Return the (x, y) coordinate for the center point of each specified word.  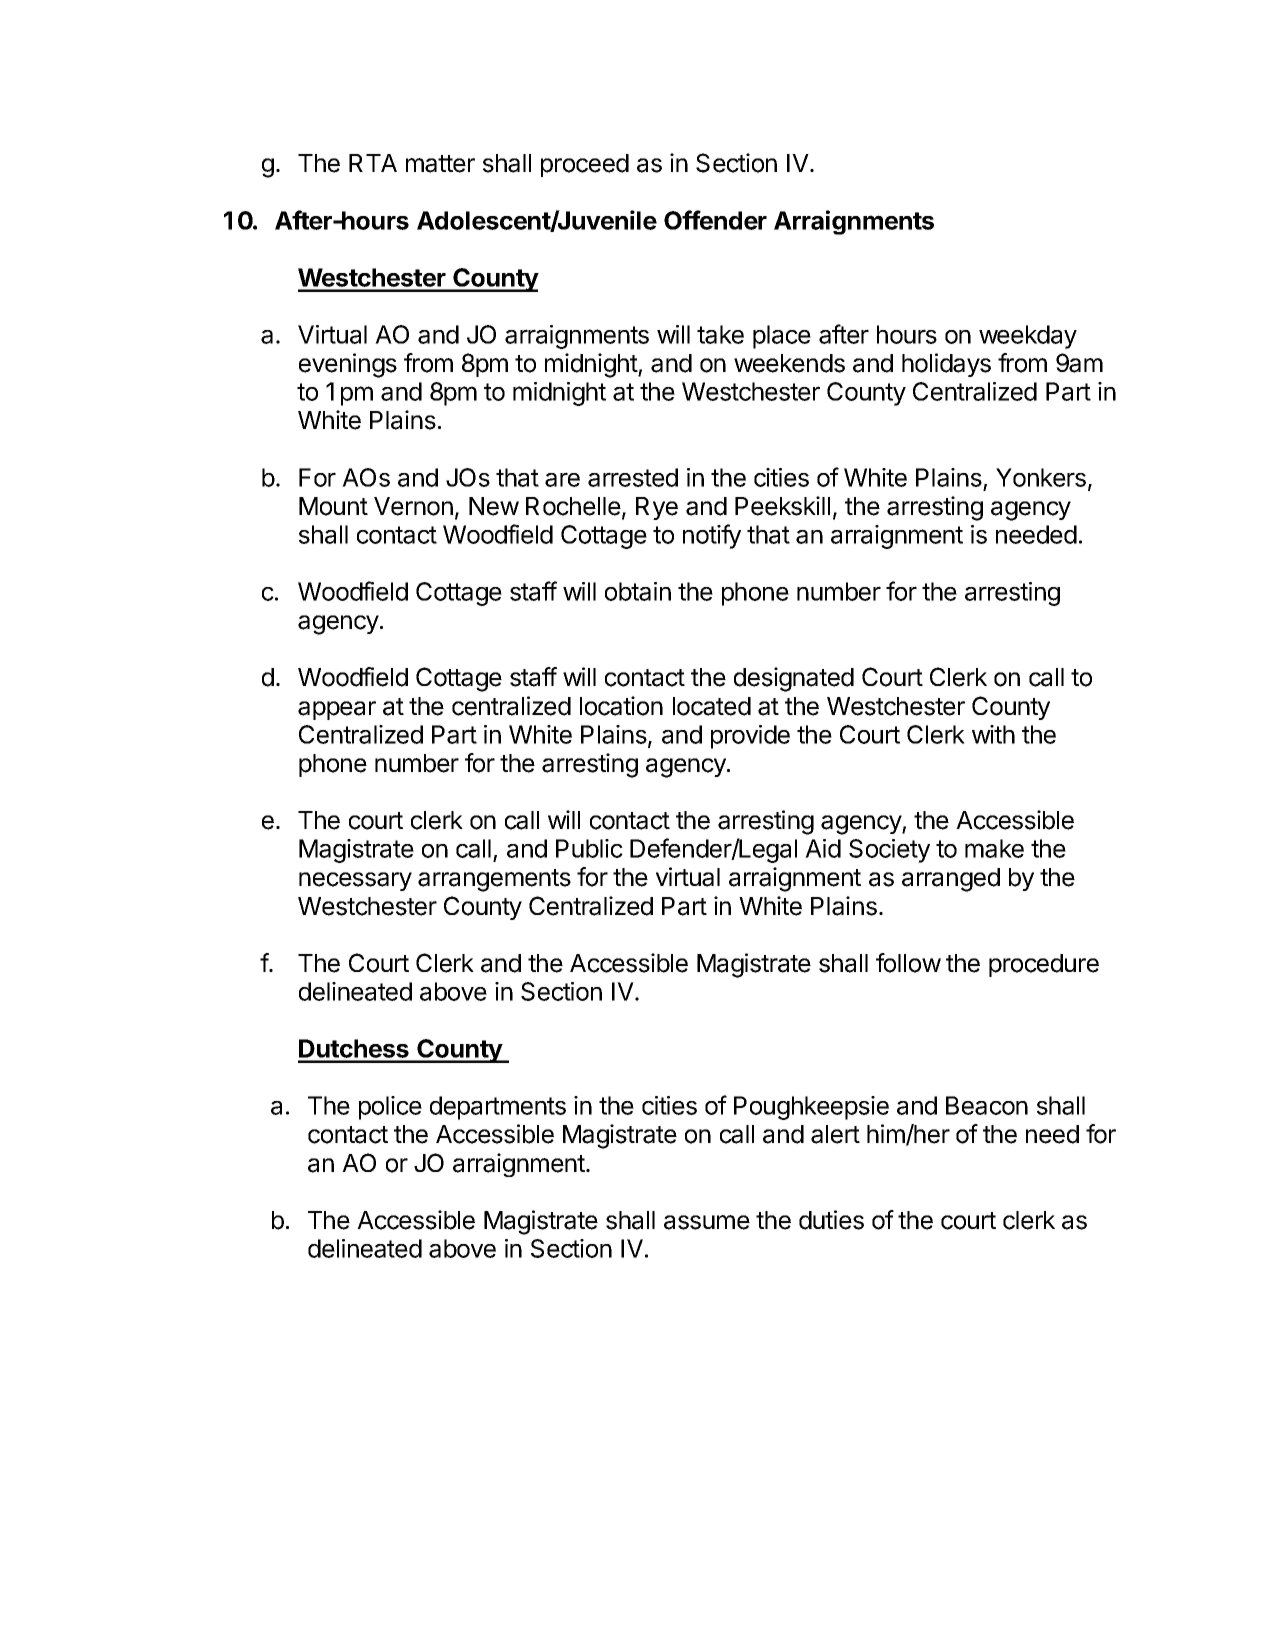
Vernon (413, 506)
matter (440, 164)
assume (707, 1222)
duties (831, 1220)
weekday (1028, 337)
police (390, 1108)
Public (589, 848)
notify (712, 536)
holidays (946, 365)
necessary (355, 881)
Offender (715, 220)
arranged (951, 880)
